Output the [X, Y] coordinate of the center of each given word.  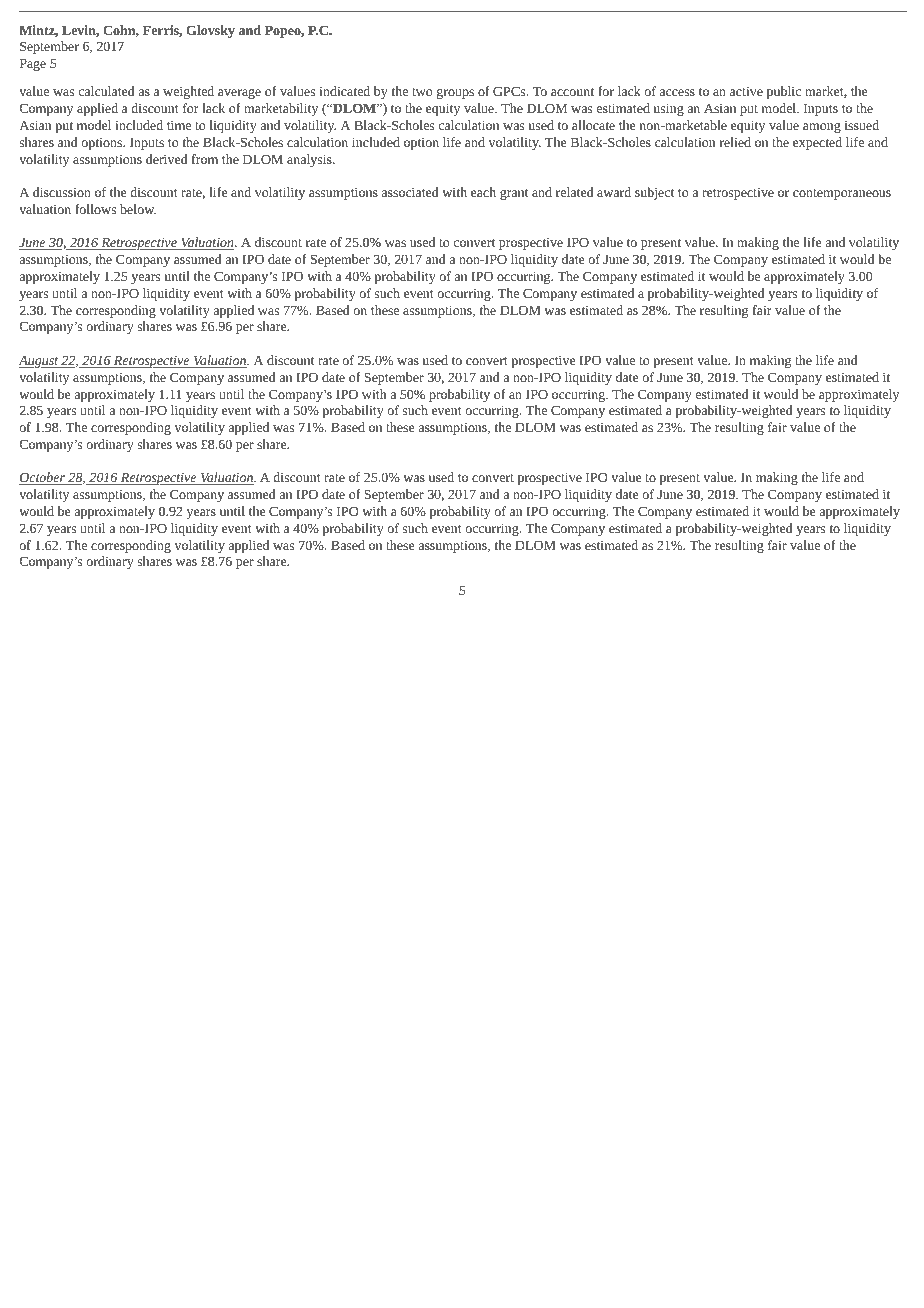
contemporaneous [842, 194]
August [39, 361]
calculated [107, 91]
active [746, 91]
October [43, 478]
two [422, 92]
